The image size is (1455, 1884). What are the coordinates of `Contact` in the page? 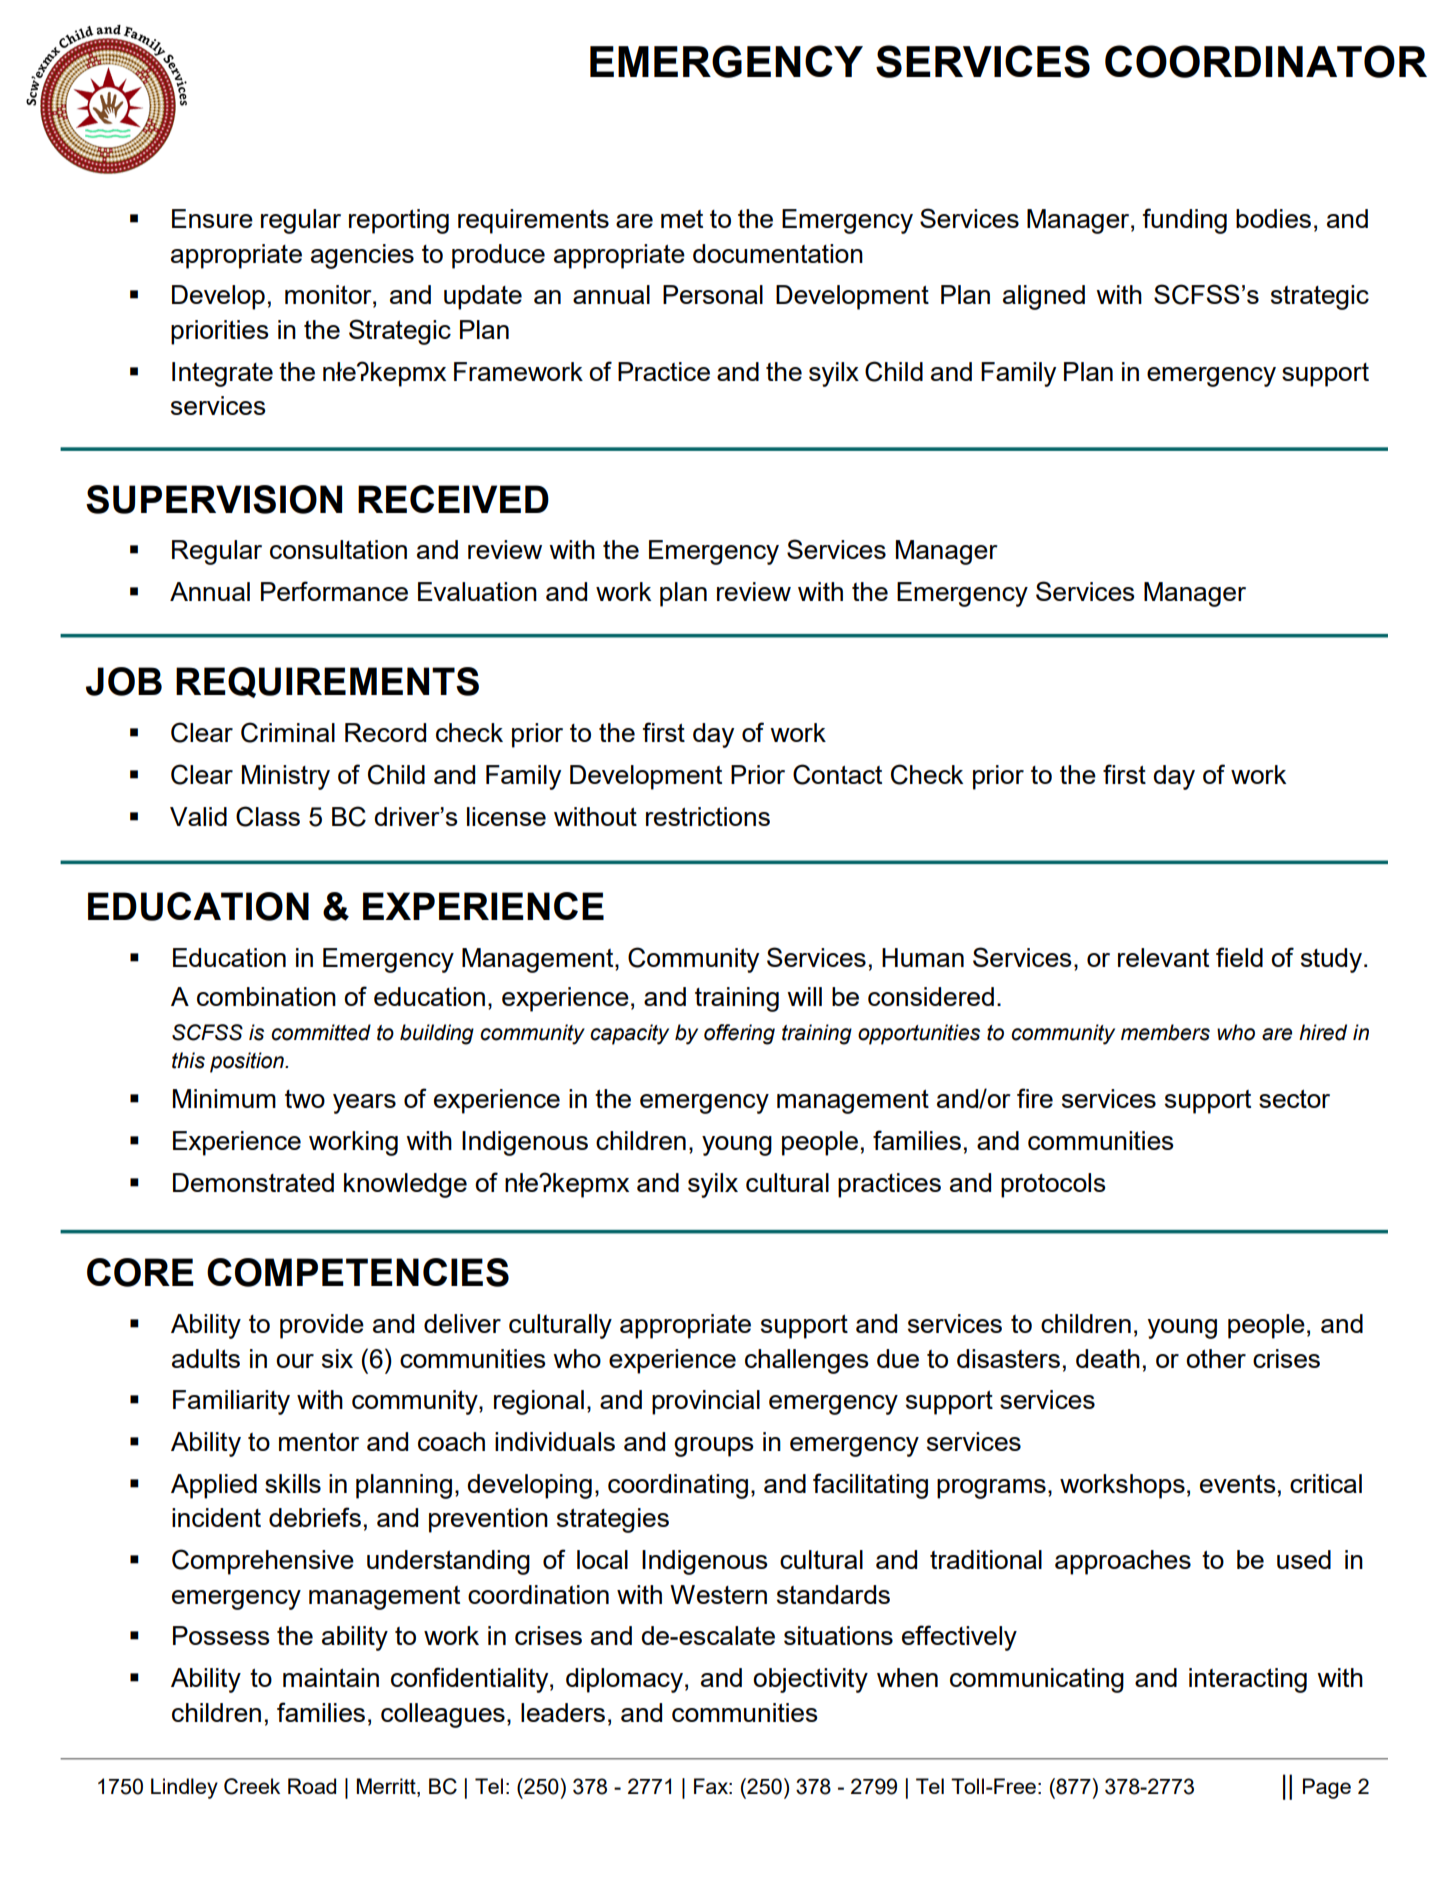 It's located at (837, 774).
